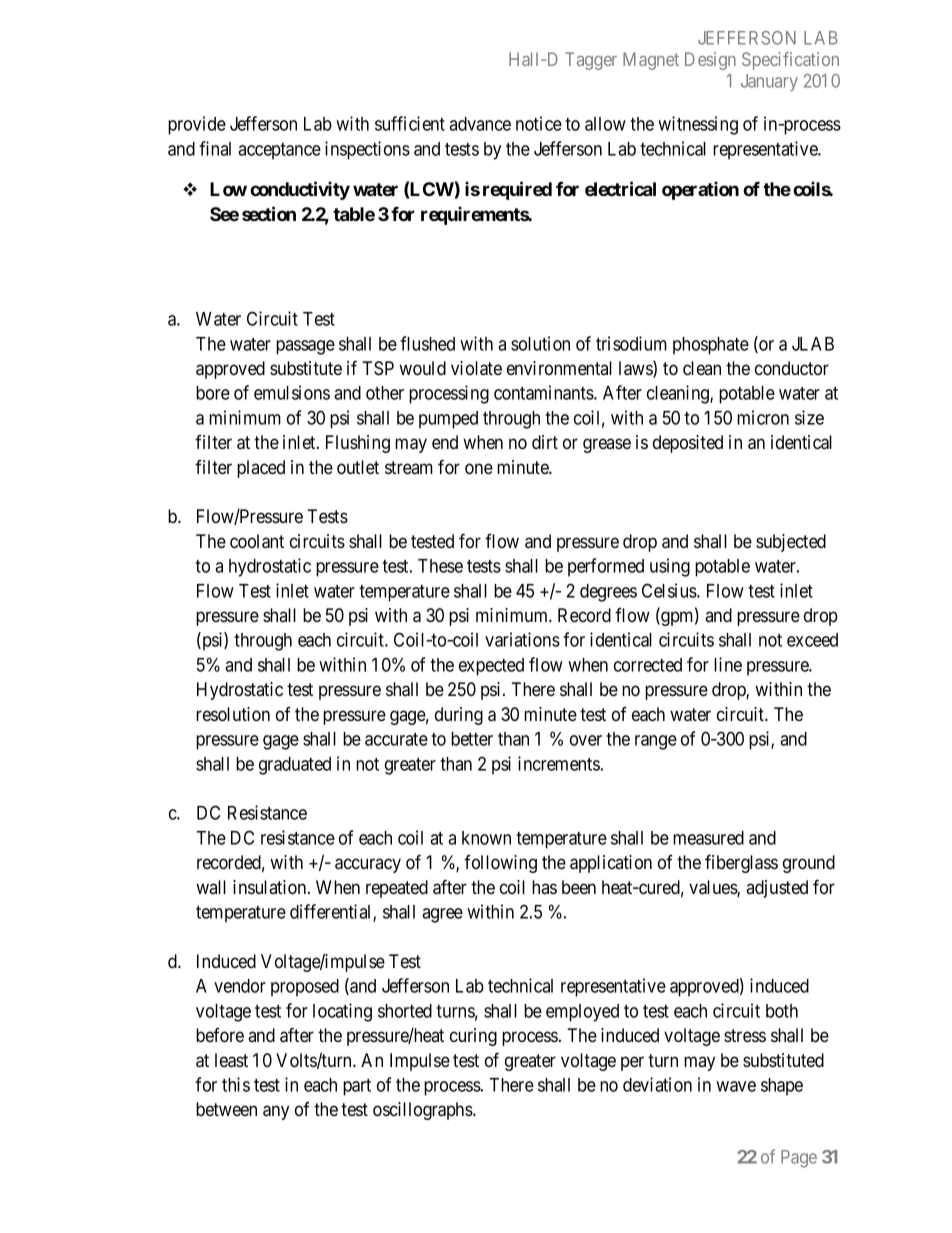  I want to click on advance, so click(480, 124).
